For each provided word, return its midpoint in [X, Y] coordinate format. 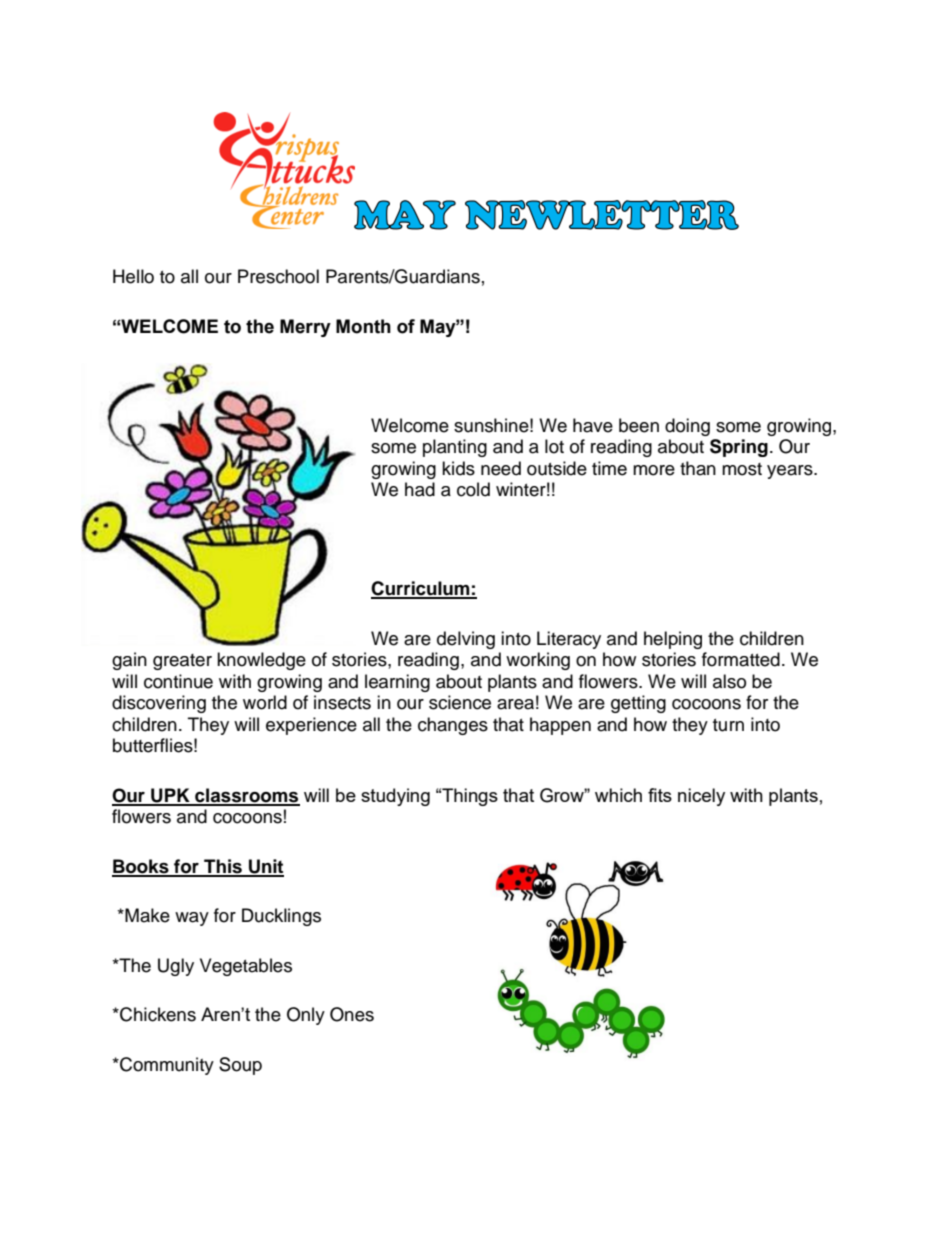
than [698, 468]
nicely [701, 797]
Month [363, 326]
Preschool [278, 276]
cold [473, 489]
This [223, 867]
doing [687, 427]
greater [182, 662]
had [420, 489]
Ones [352, 1014]
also [729, 681]
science [460, 702]
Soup [240, 1066]
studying [395, 797]
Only [306, 1016]
